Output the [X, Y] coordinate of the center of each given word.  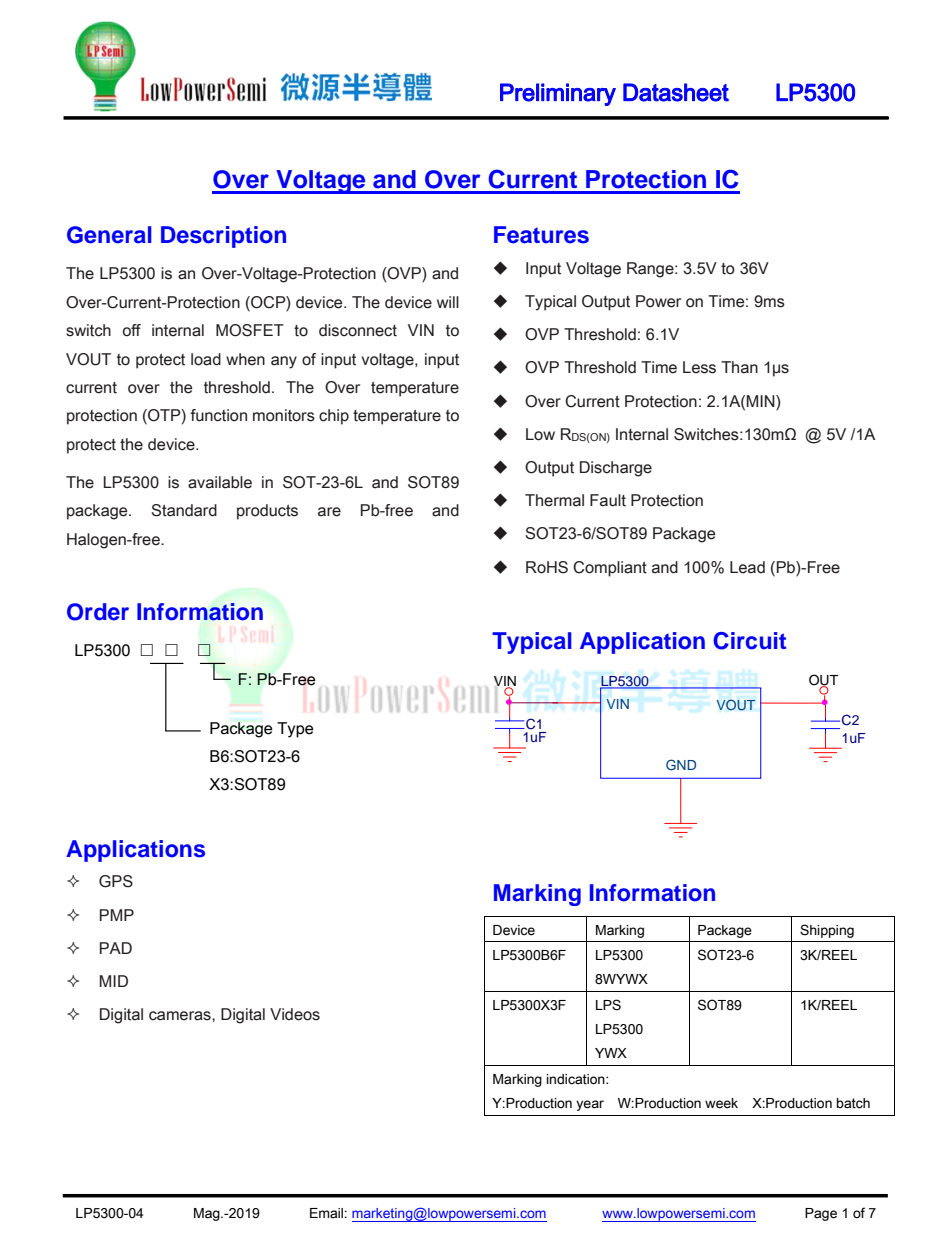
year [590, 1105]
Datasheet [676, 92]
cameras [181, 1016]
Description [223, 237]
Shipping [827, 931]
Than [739, 367]
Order [98, 612]
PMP [117, 915]
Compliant [610, 569]
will [448, 302]
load [206, 359]
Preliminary [558, 94]
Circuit [749, 641]
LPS [608, 1005]
